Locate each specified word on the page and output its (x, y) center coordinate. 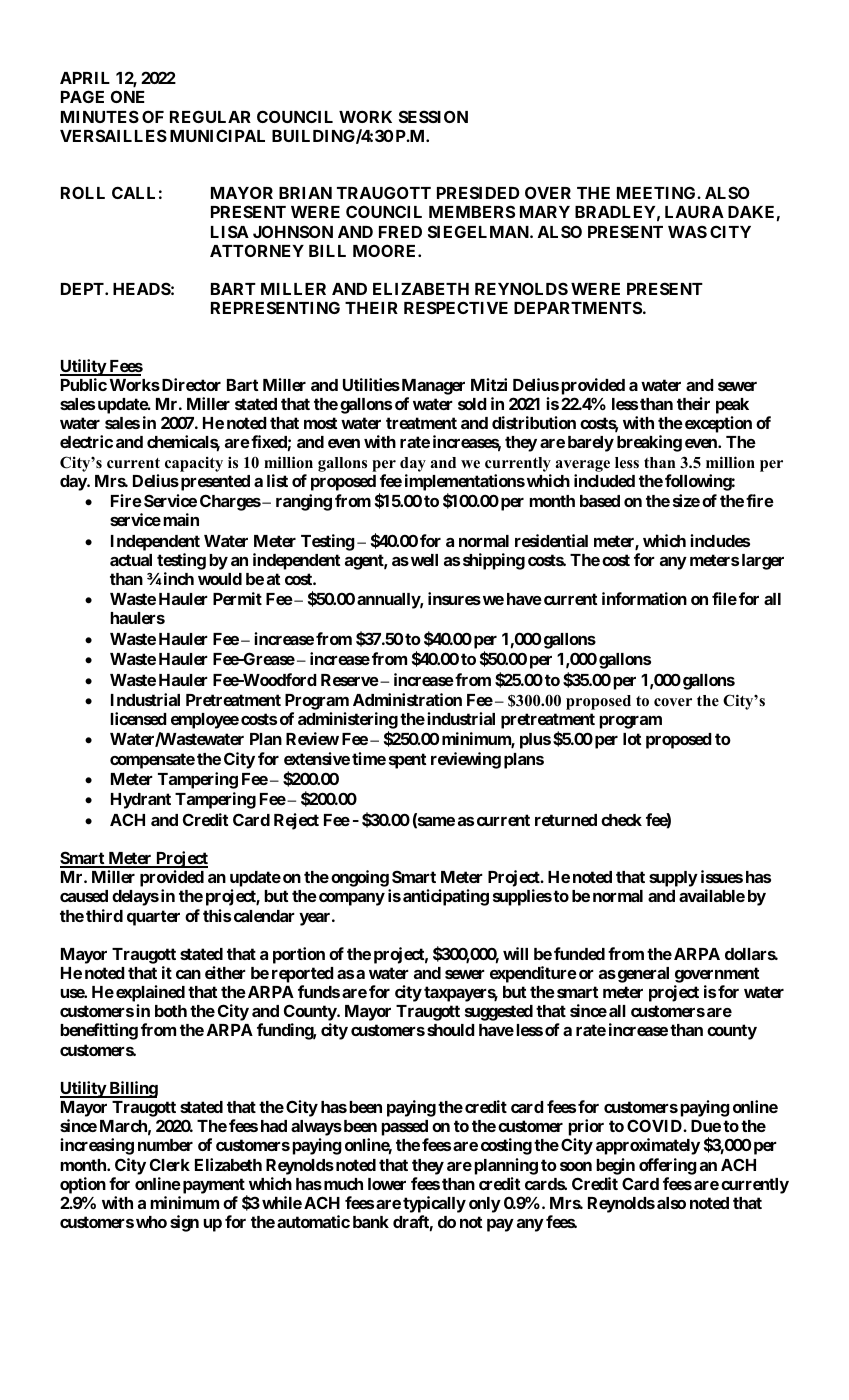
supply (673, 879)
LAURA (694, 212)
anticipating (446, 897)
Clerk (170, 1164)
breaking (649, 443)
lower (387, 1184)
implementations (465, 482)
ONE (128, 96)
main (181, 519)
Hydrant (141, 801)
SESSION (433, 116)
